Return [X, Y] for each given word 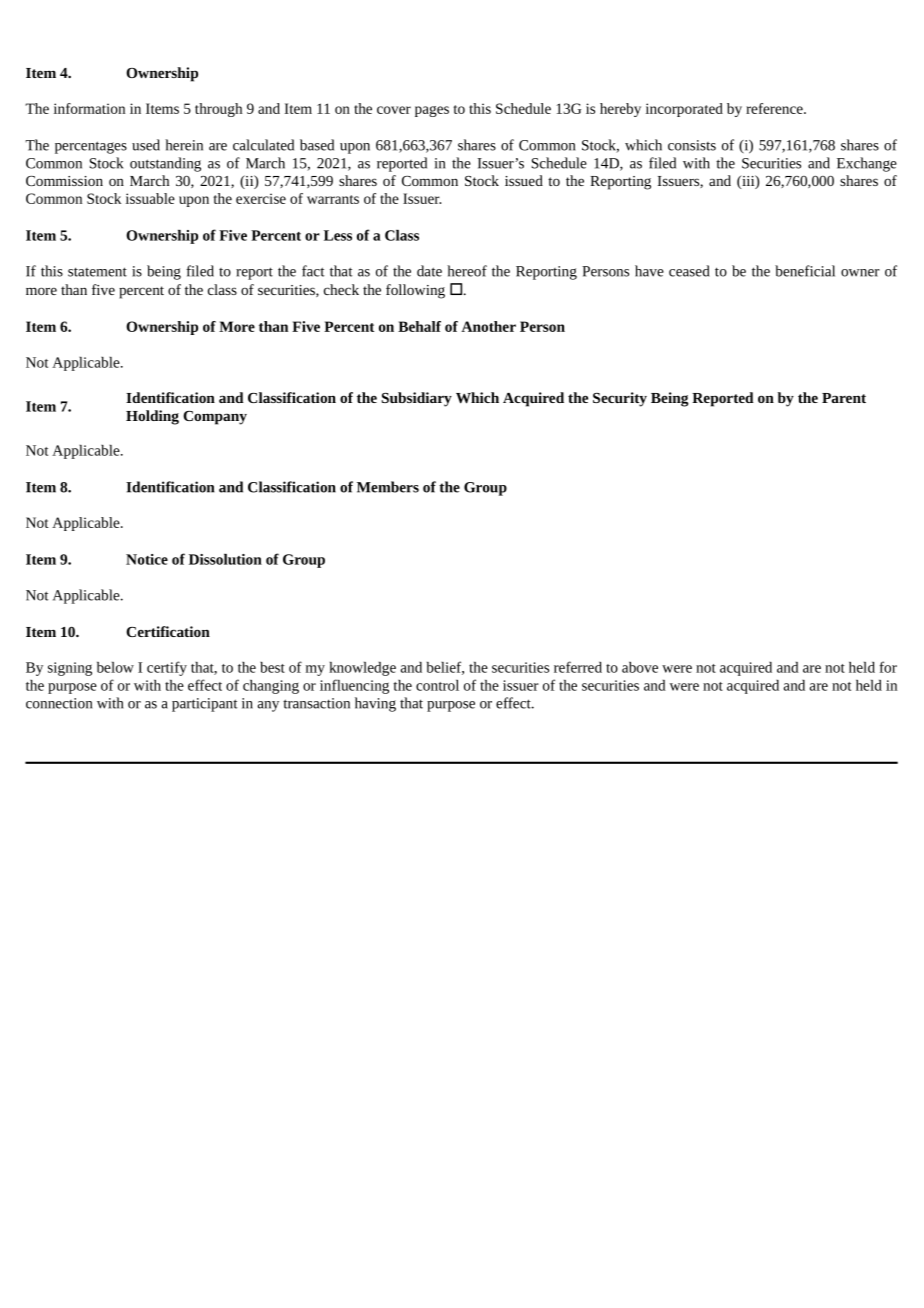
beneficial [805, 271]
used [146, 145]
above [640, 667]
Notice [147, 559]
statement [97, 272]
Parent [844, 398]
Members [388, 487]
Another [488, 326]
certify [167, 668]
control [437, 685]
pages [432, 111]
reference [775, 108]
